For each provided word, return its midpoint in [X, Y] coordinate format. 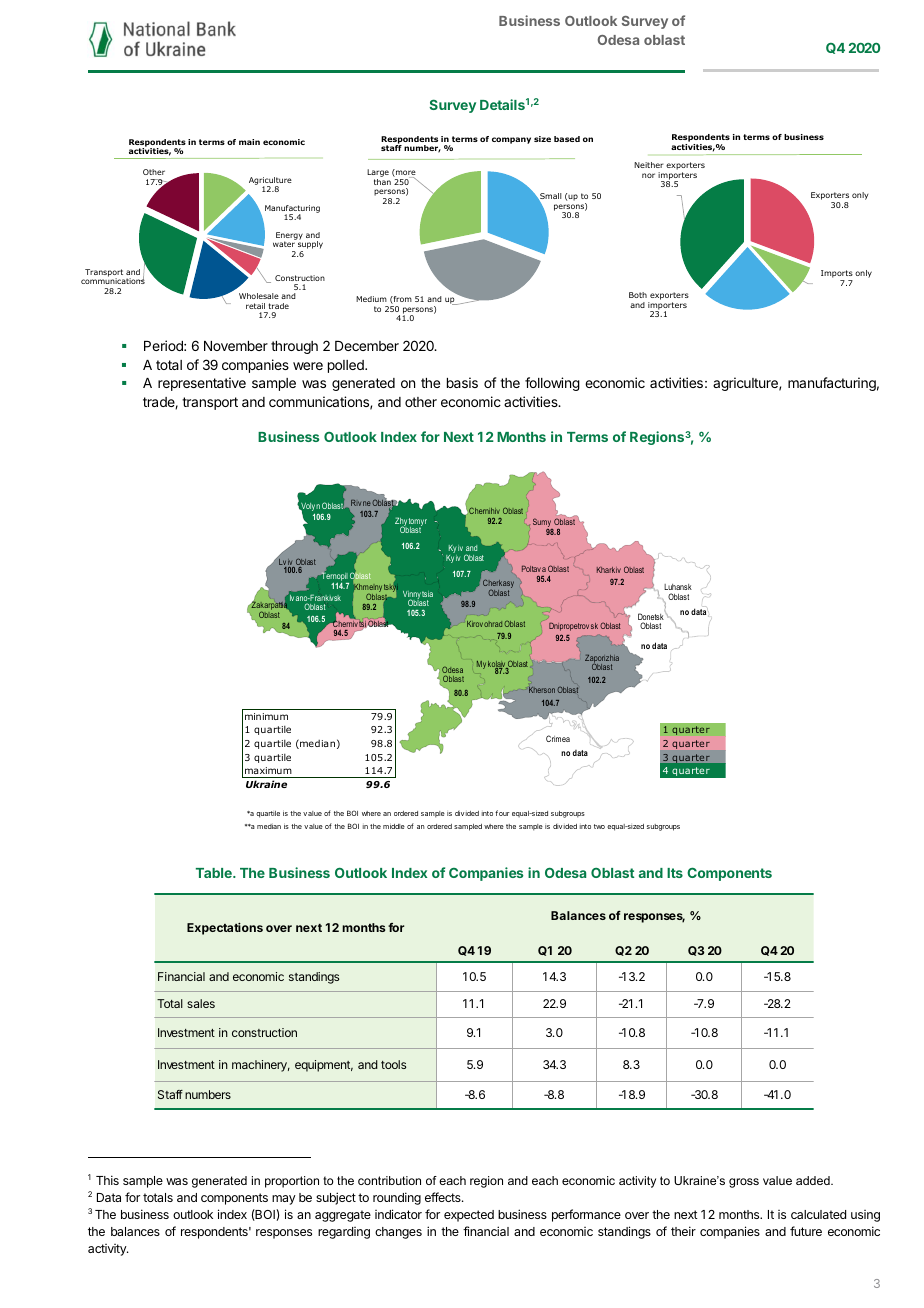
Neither [649, 165]
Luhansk [678, 587]
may [284, 1200]
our [504, 814]
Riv [356, 503]
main [249, 142]
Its [675, 873]
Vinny [412, 596]
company [511, 140]
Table [215, 873]
